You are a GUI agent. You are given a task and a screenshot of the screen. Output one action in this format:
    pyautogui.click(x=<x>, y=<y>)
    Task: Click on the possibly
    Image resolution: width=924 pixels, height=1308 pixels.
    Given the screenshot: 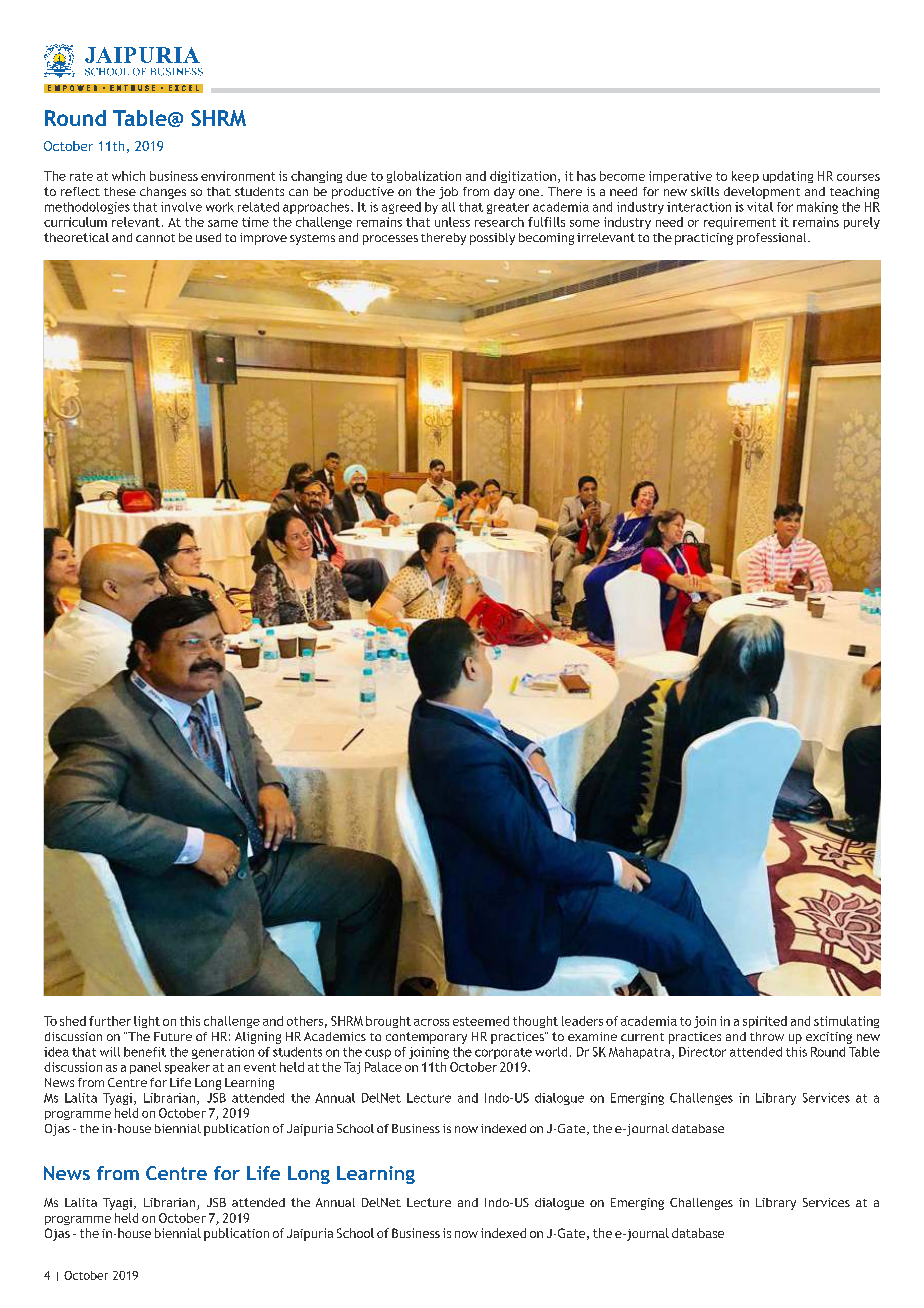 What is the action you would take?
    pyautogui.click(x=492, y=239)
